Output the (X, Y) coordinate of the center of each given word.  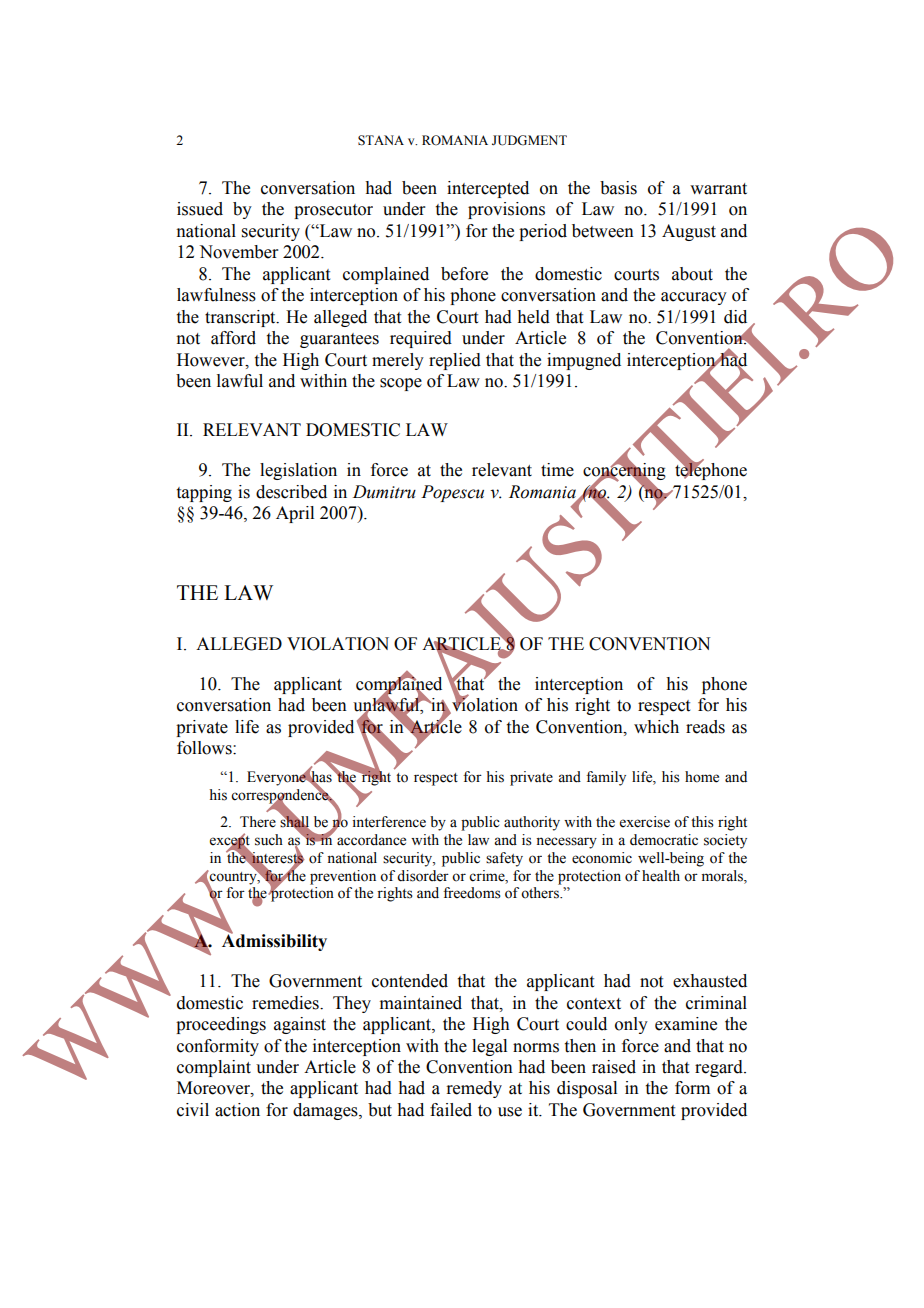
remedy (474, 1089)
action (237, 1110)
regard (720, 1068)
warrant (718, 189)
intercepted (488, 189)
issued (200, 209)
